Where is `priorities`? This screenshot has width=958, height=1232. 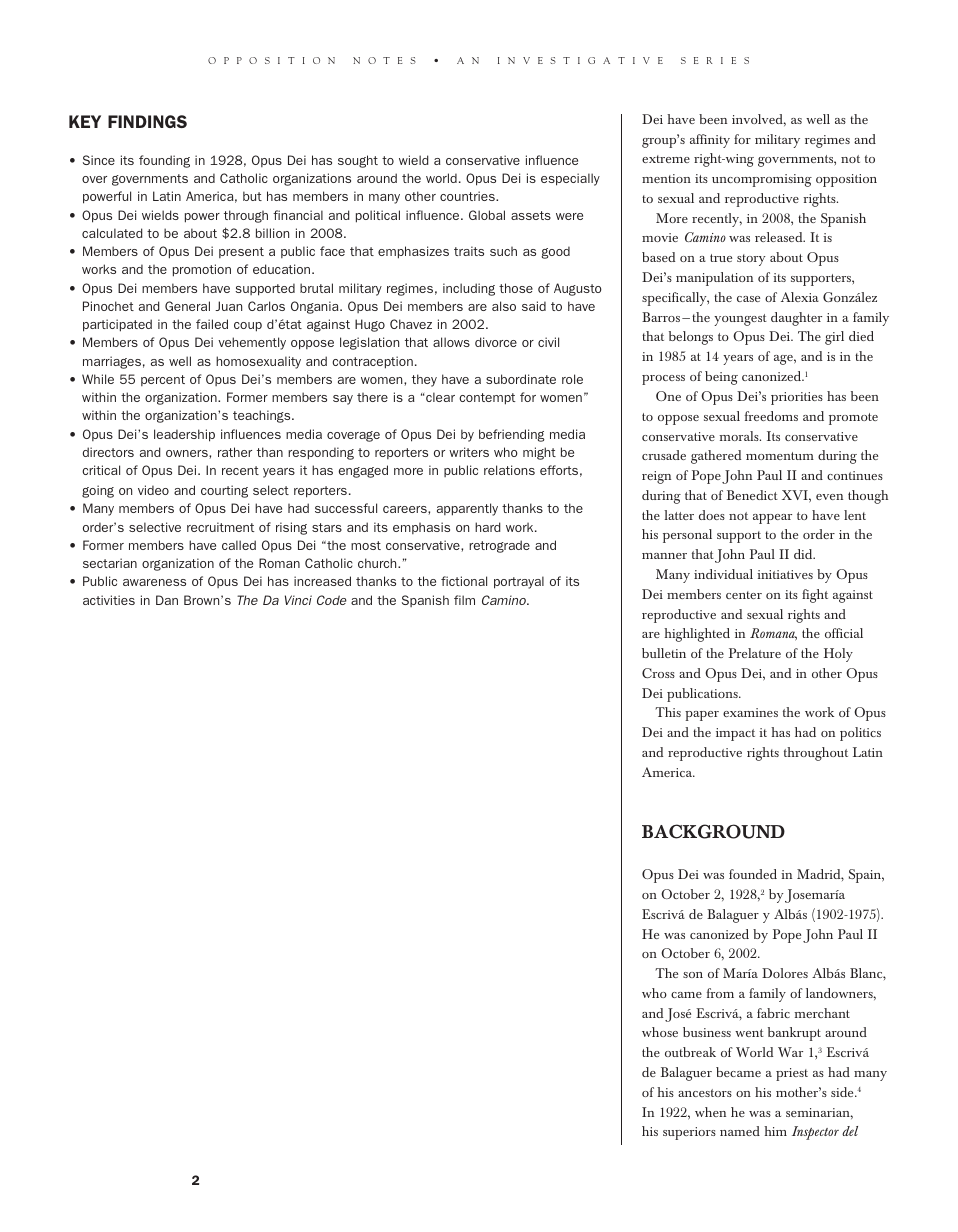 priorities is located at coordinates (797, 398).
